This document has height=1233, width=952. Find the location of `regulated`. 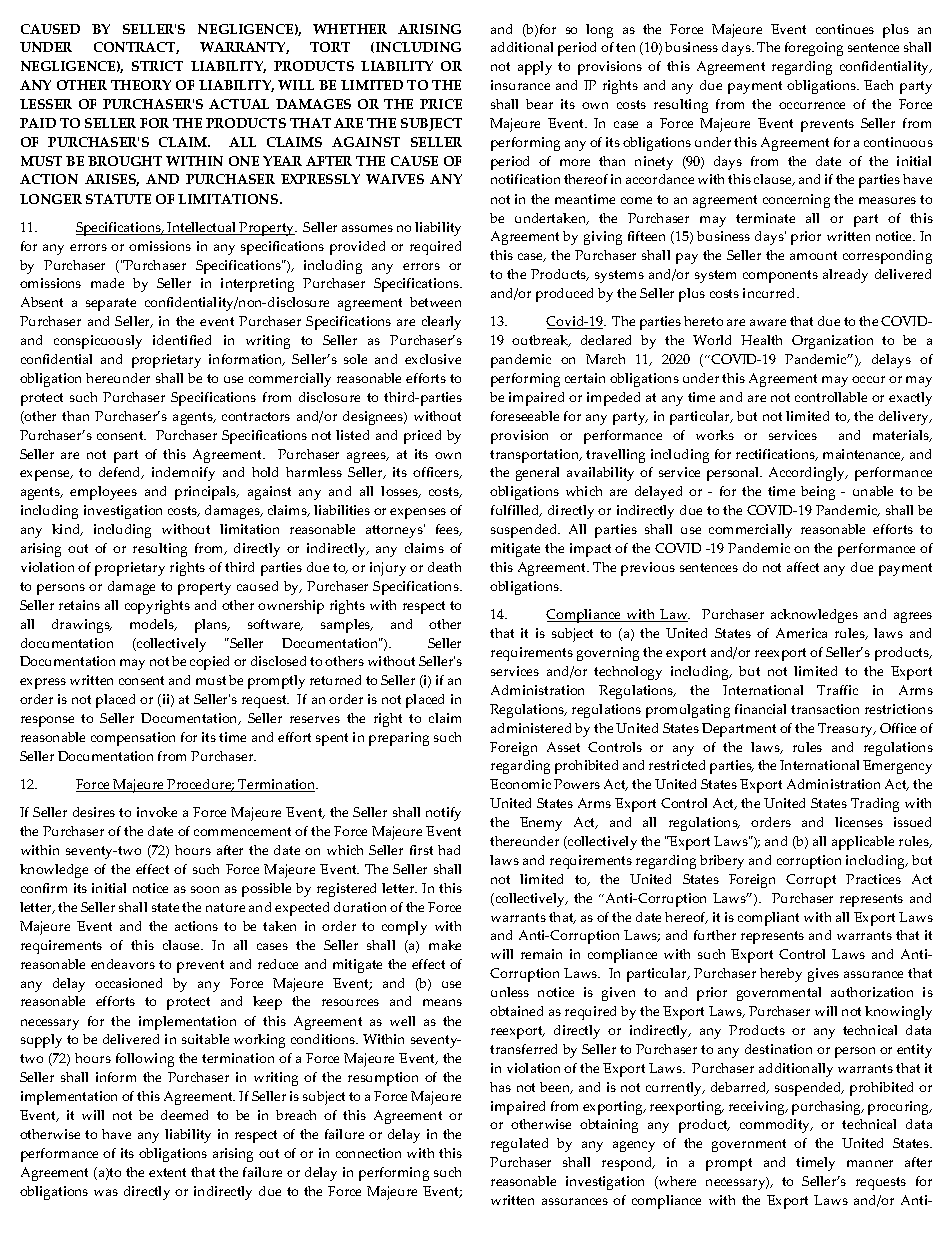

regulated is located at coordinates (519, 1145).
